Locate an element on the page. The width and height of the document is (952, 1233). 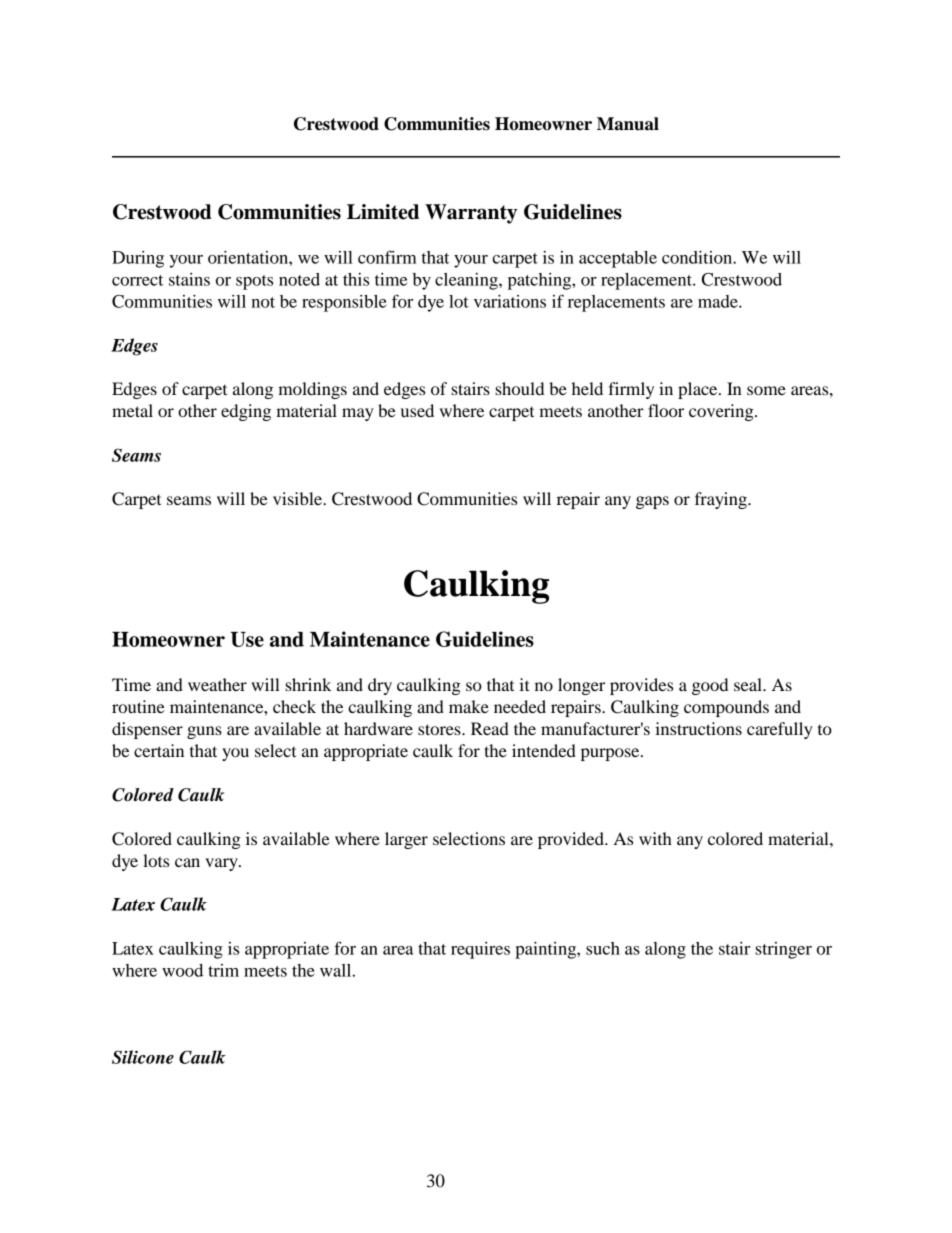
used is located at coordinates (417, 410).
